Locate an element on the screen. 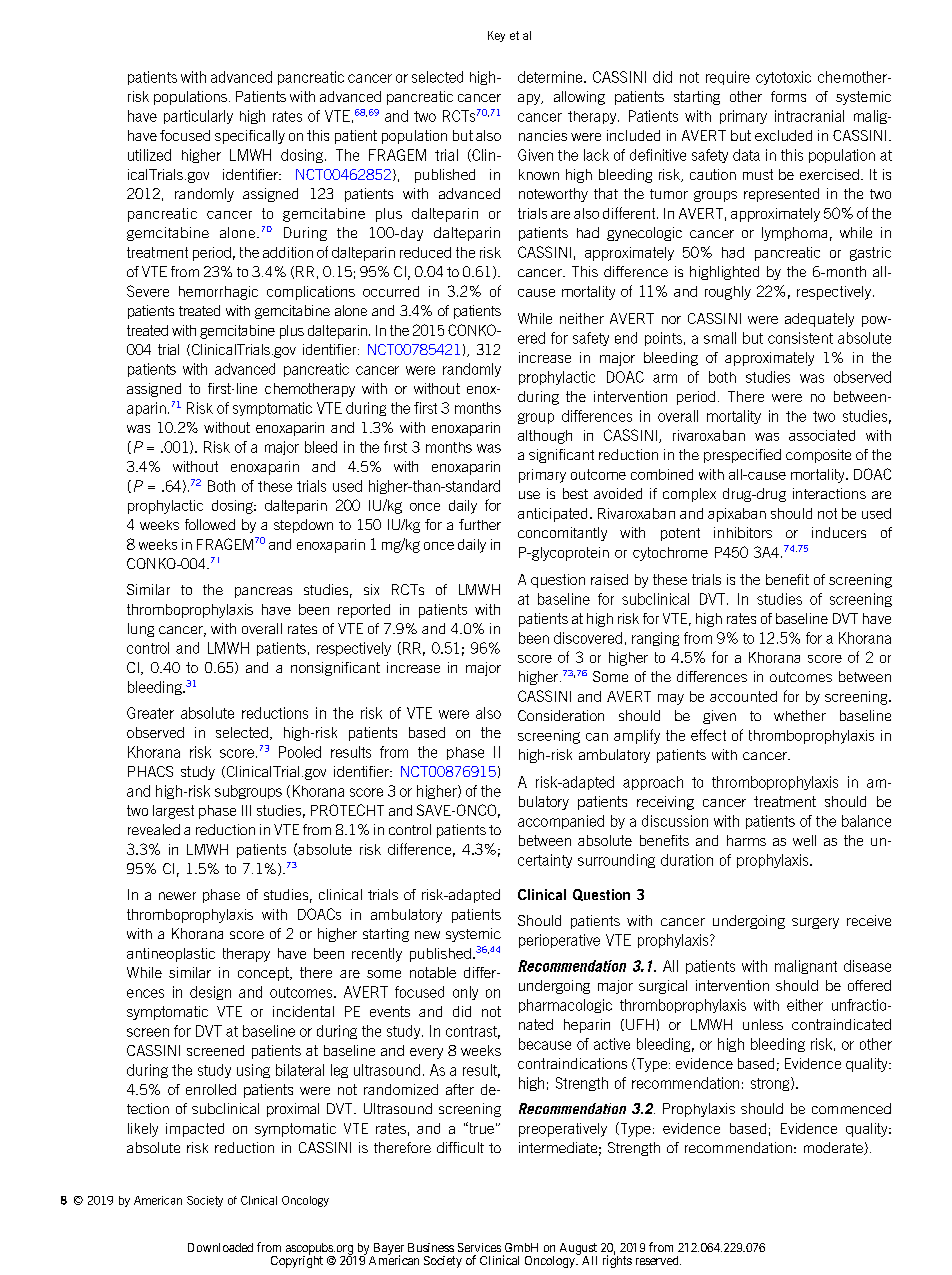  Key is located at coordinates (496, 36).
